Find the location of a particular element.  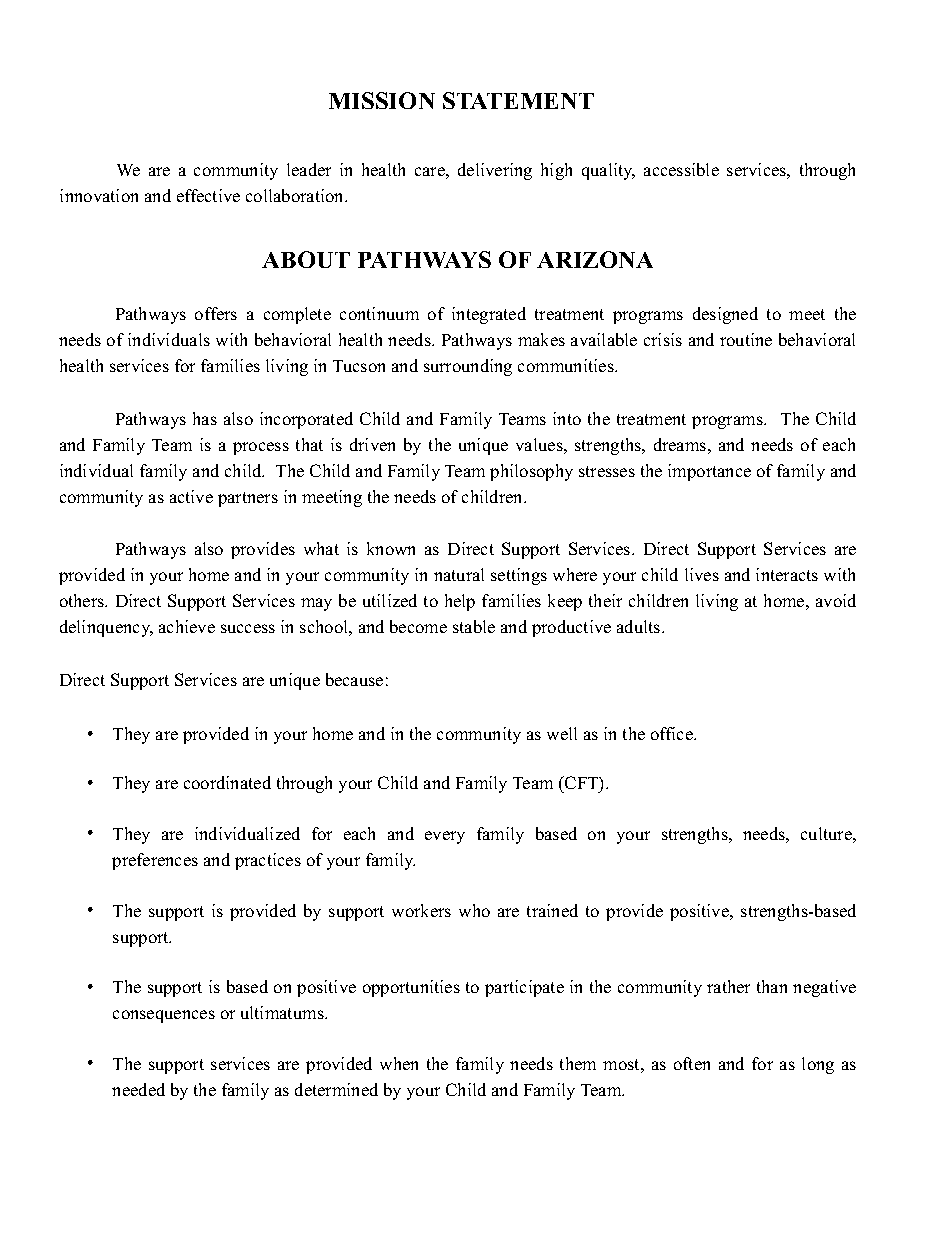

philosophy is located at coordinates (531, 472).
